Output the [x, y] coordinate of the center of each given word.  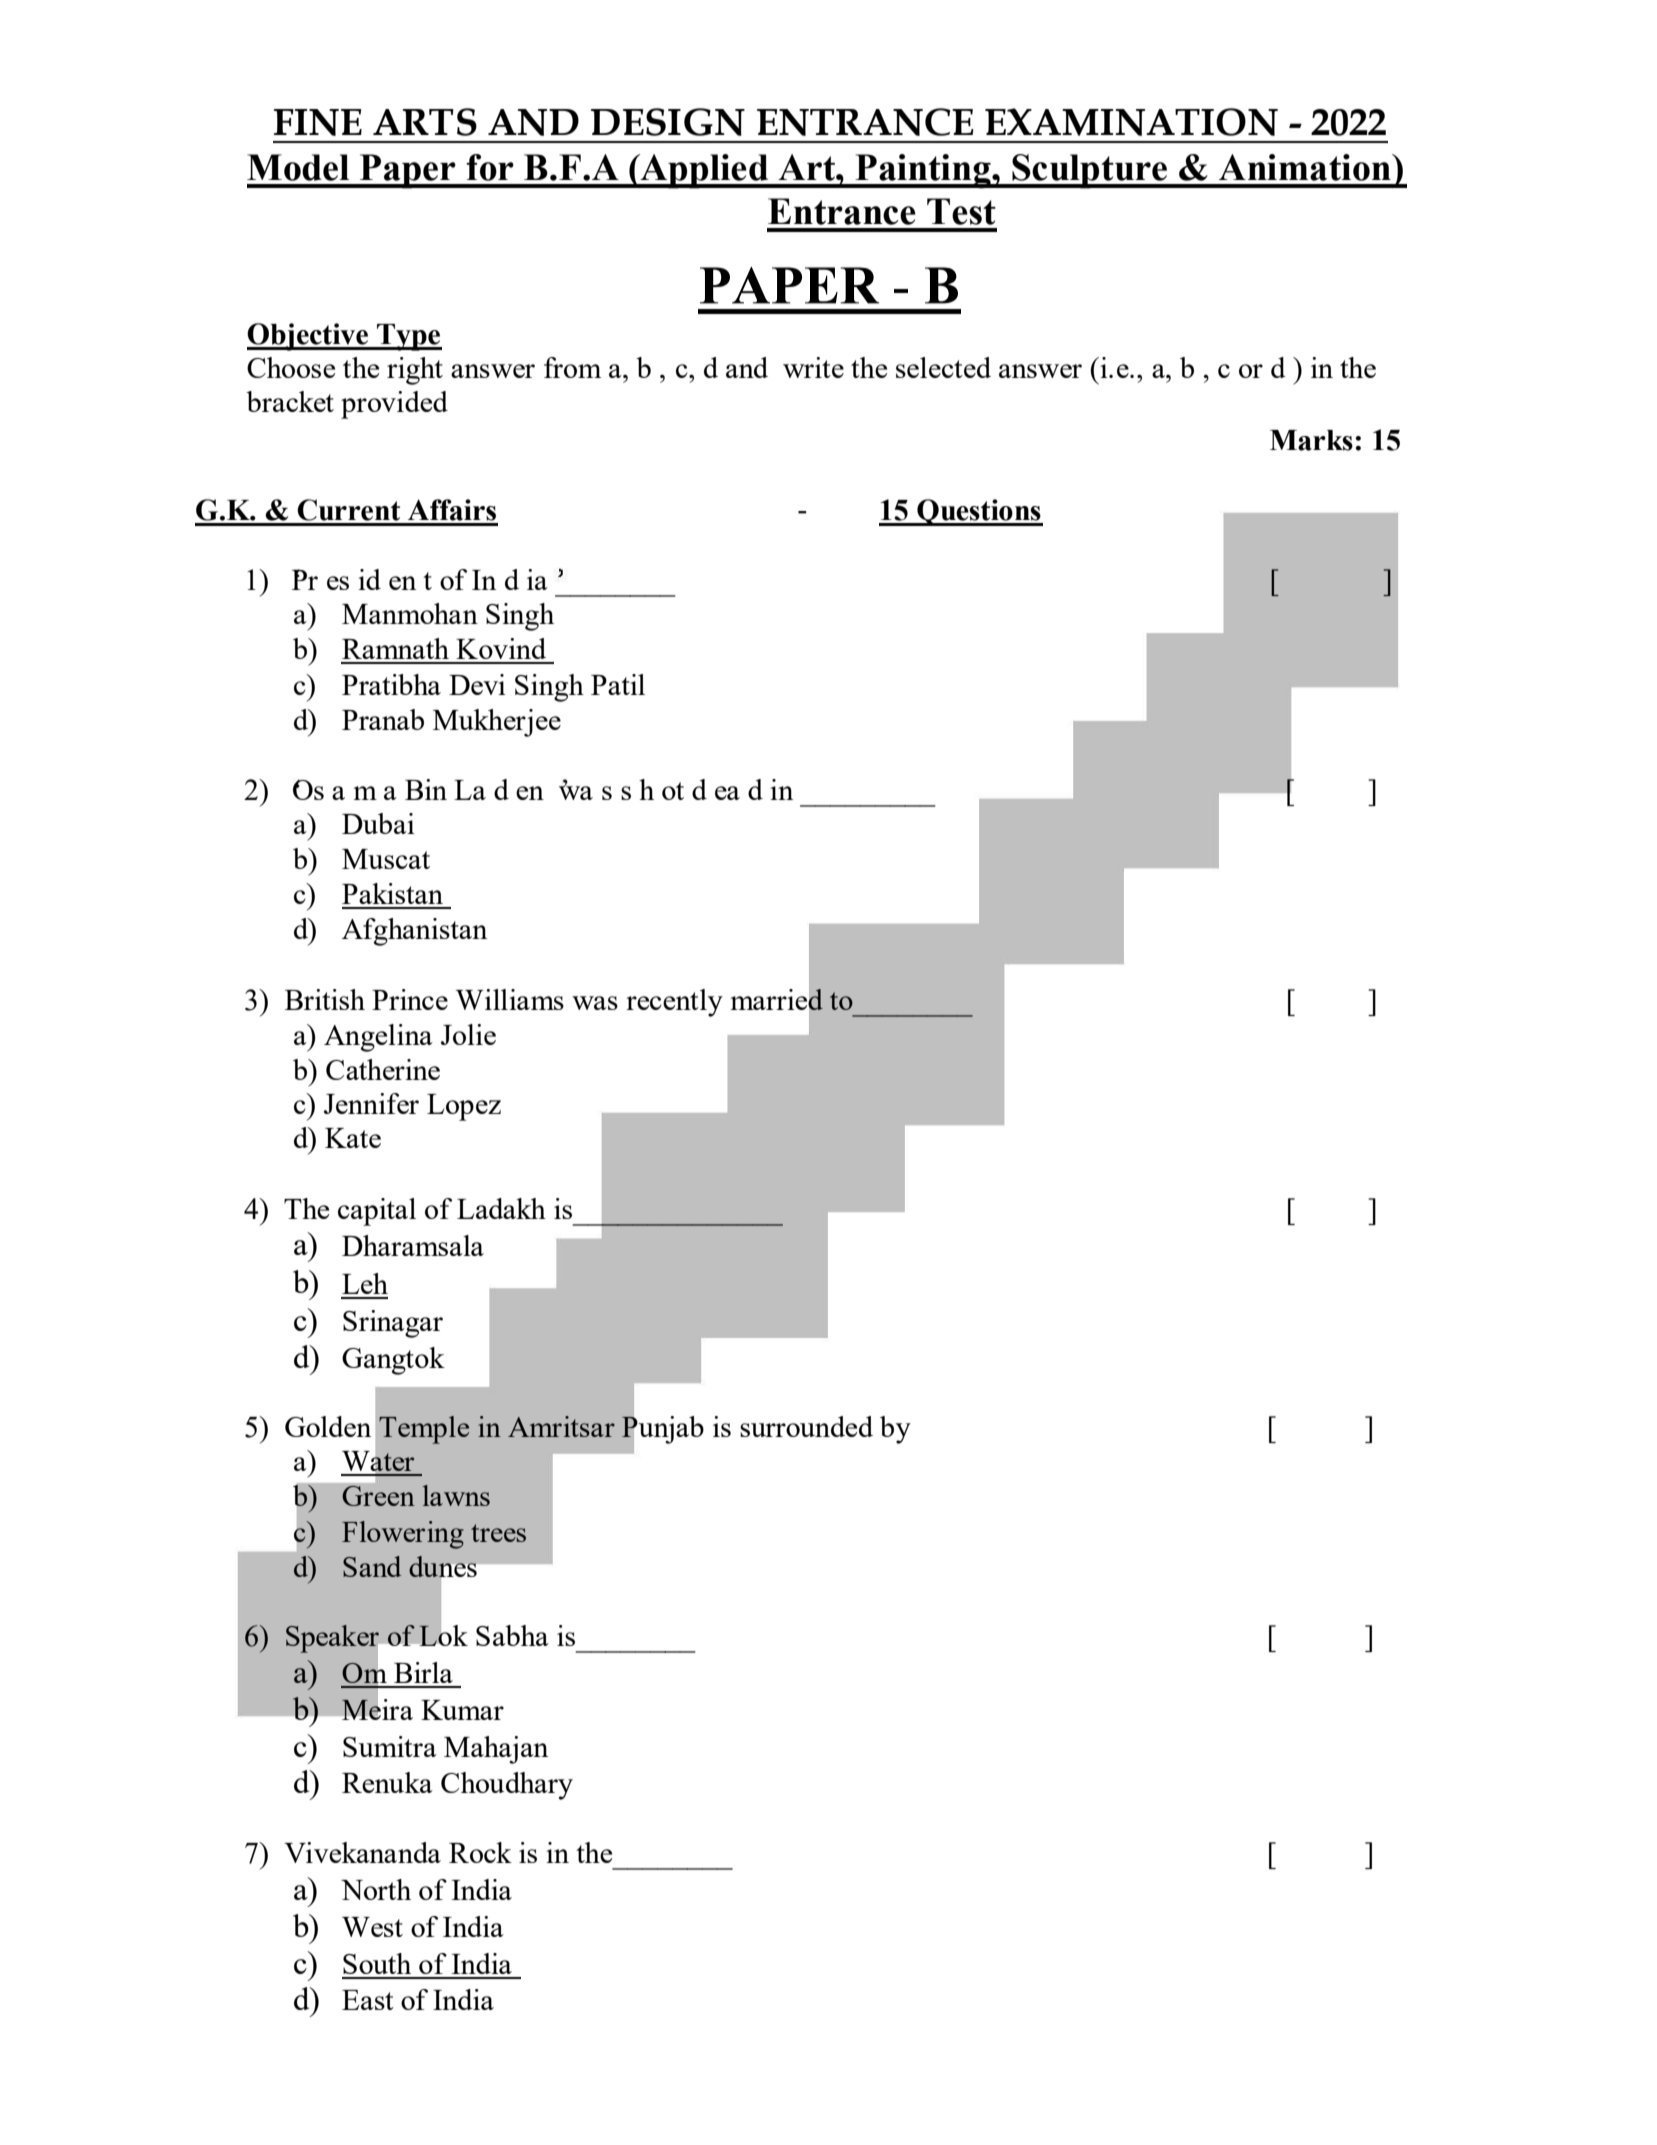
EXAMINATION [1131, 122]
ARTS [425, 122]
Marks [1311, 440]
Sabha [512, 1635]
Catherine [383, 1069]
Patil [618, 684]
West [372, 1927]
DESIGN [668, 122]
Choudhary [507, 1786]
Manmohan [410, 613]
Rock [480, 1852]
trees [498, 1533]
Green [378, 1496]
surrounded [806, 1426]
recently [674, 1003]
